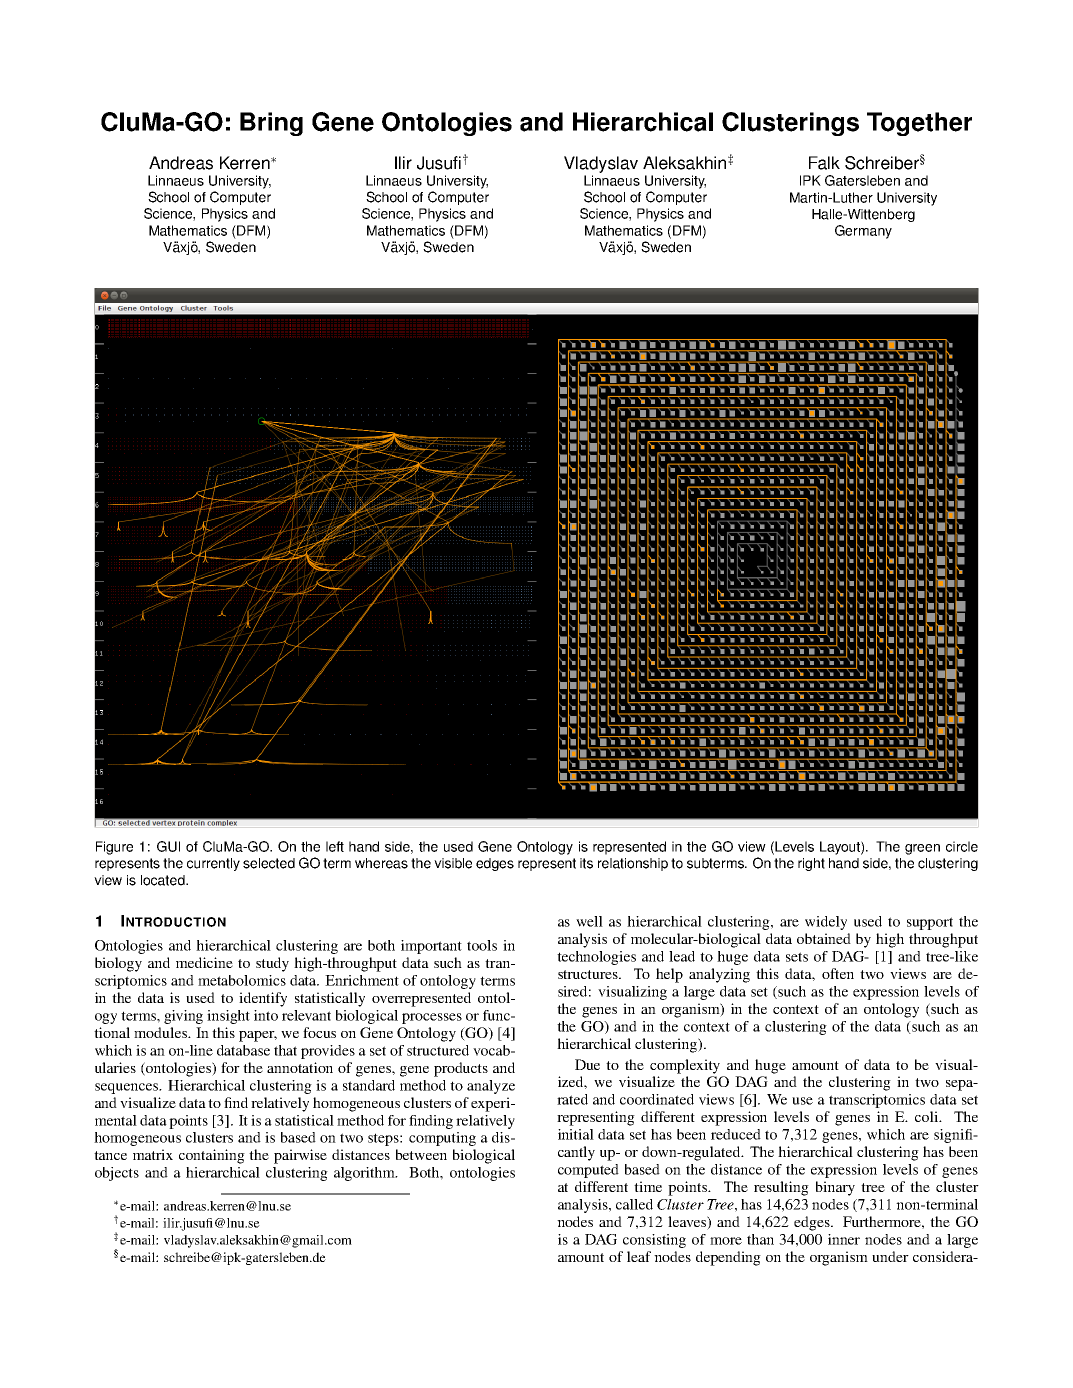  I want to click on its, so click(586, 863).
